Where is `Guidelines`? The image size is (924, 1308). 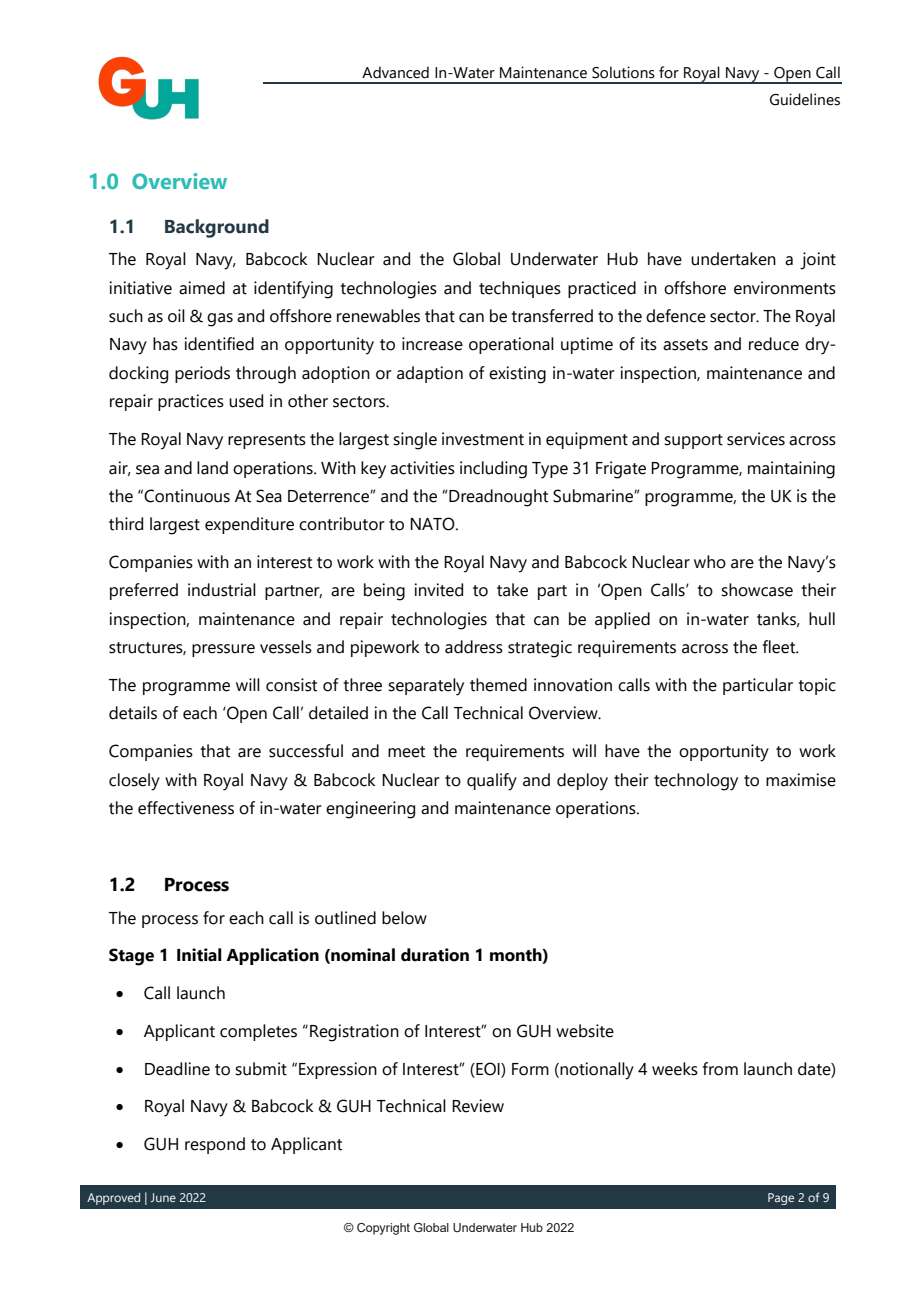
Guidelines is located at coordinates (805, 99).
